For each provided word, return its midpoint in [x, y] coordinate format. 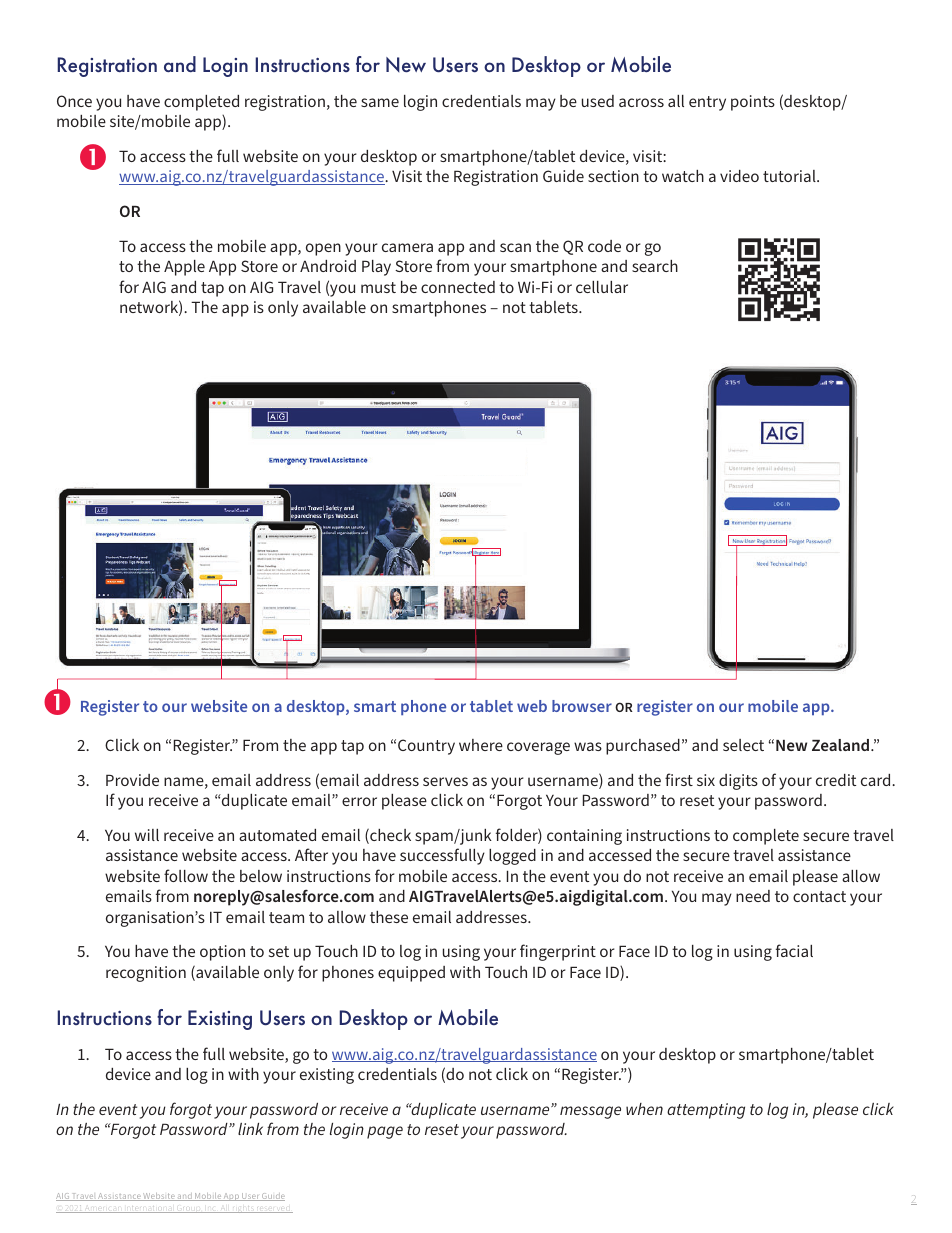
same [380, 102]
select [743, 745]
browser [582, 706]
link [250, 1129]
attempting [706, 1111]
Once [74, 101]
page [385, 1132]
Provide [132, 780]
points [753, 103]
